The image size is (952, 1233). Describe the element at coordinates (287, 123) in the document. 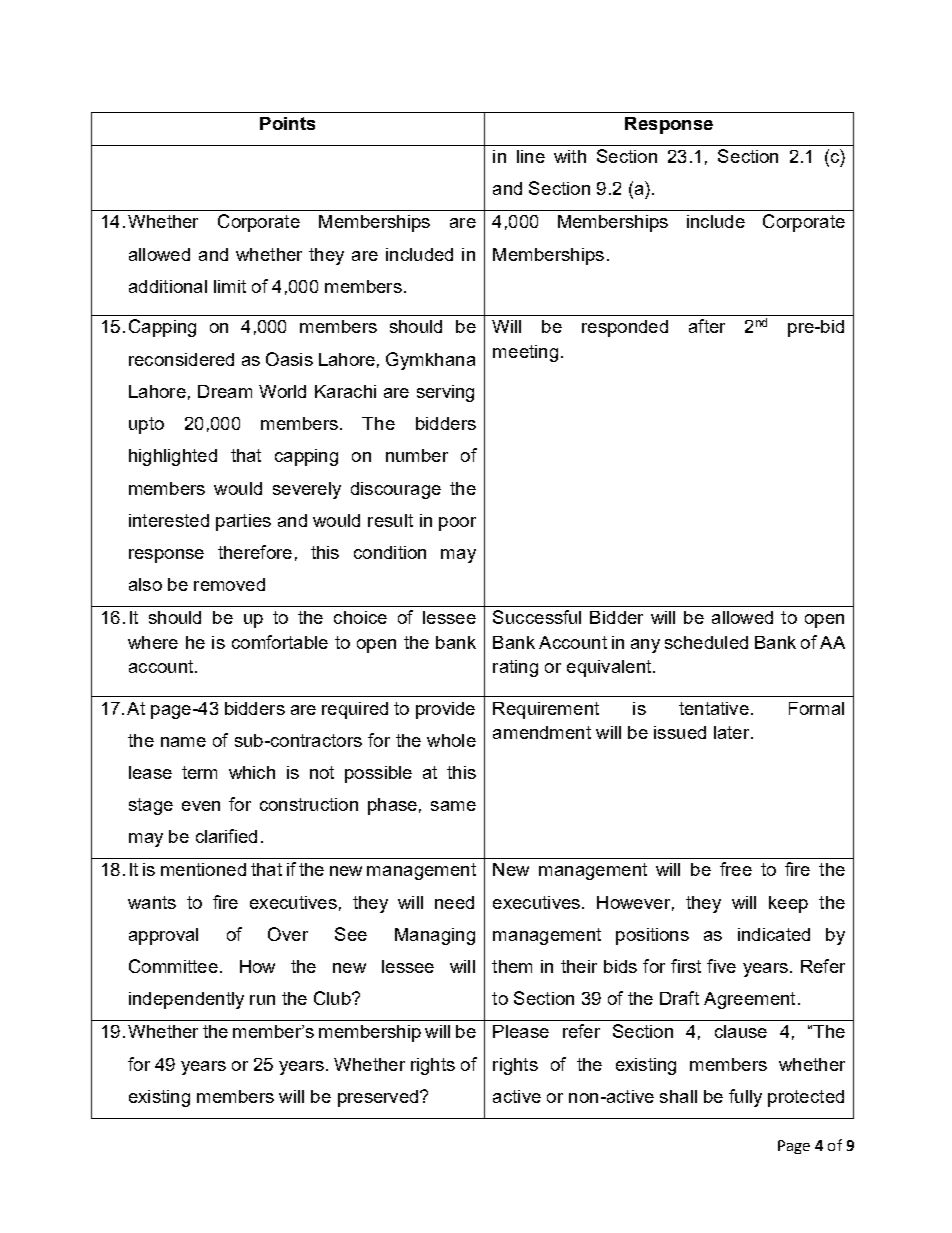

I see `Points` at that location.
